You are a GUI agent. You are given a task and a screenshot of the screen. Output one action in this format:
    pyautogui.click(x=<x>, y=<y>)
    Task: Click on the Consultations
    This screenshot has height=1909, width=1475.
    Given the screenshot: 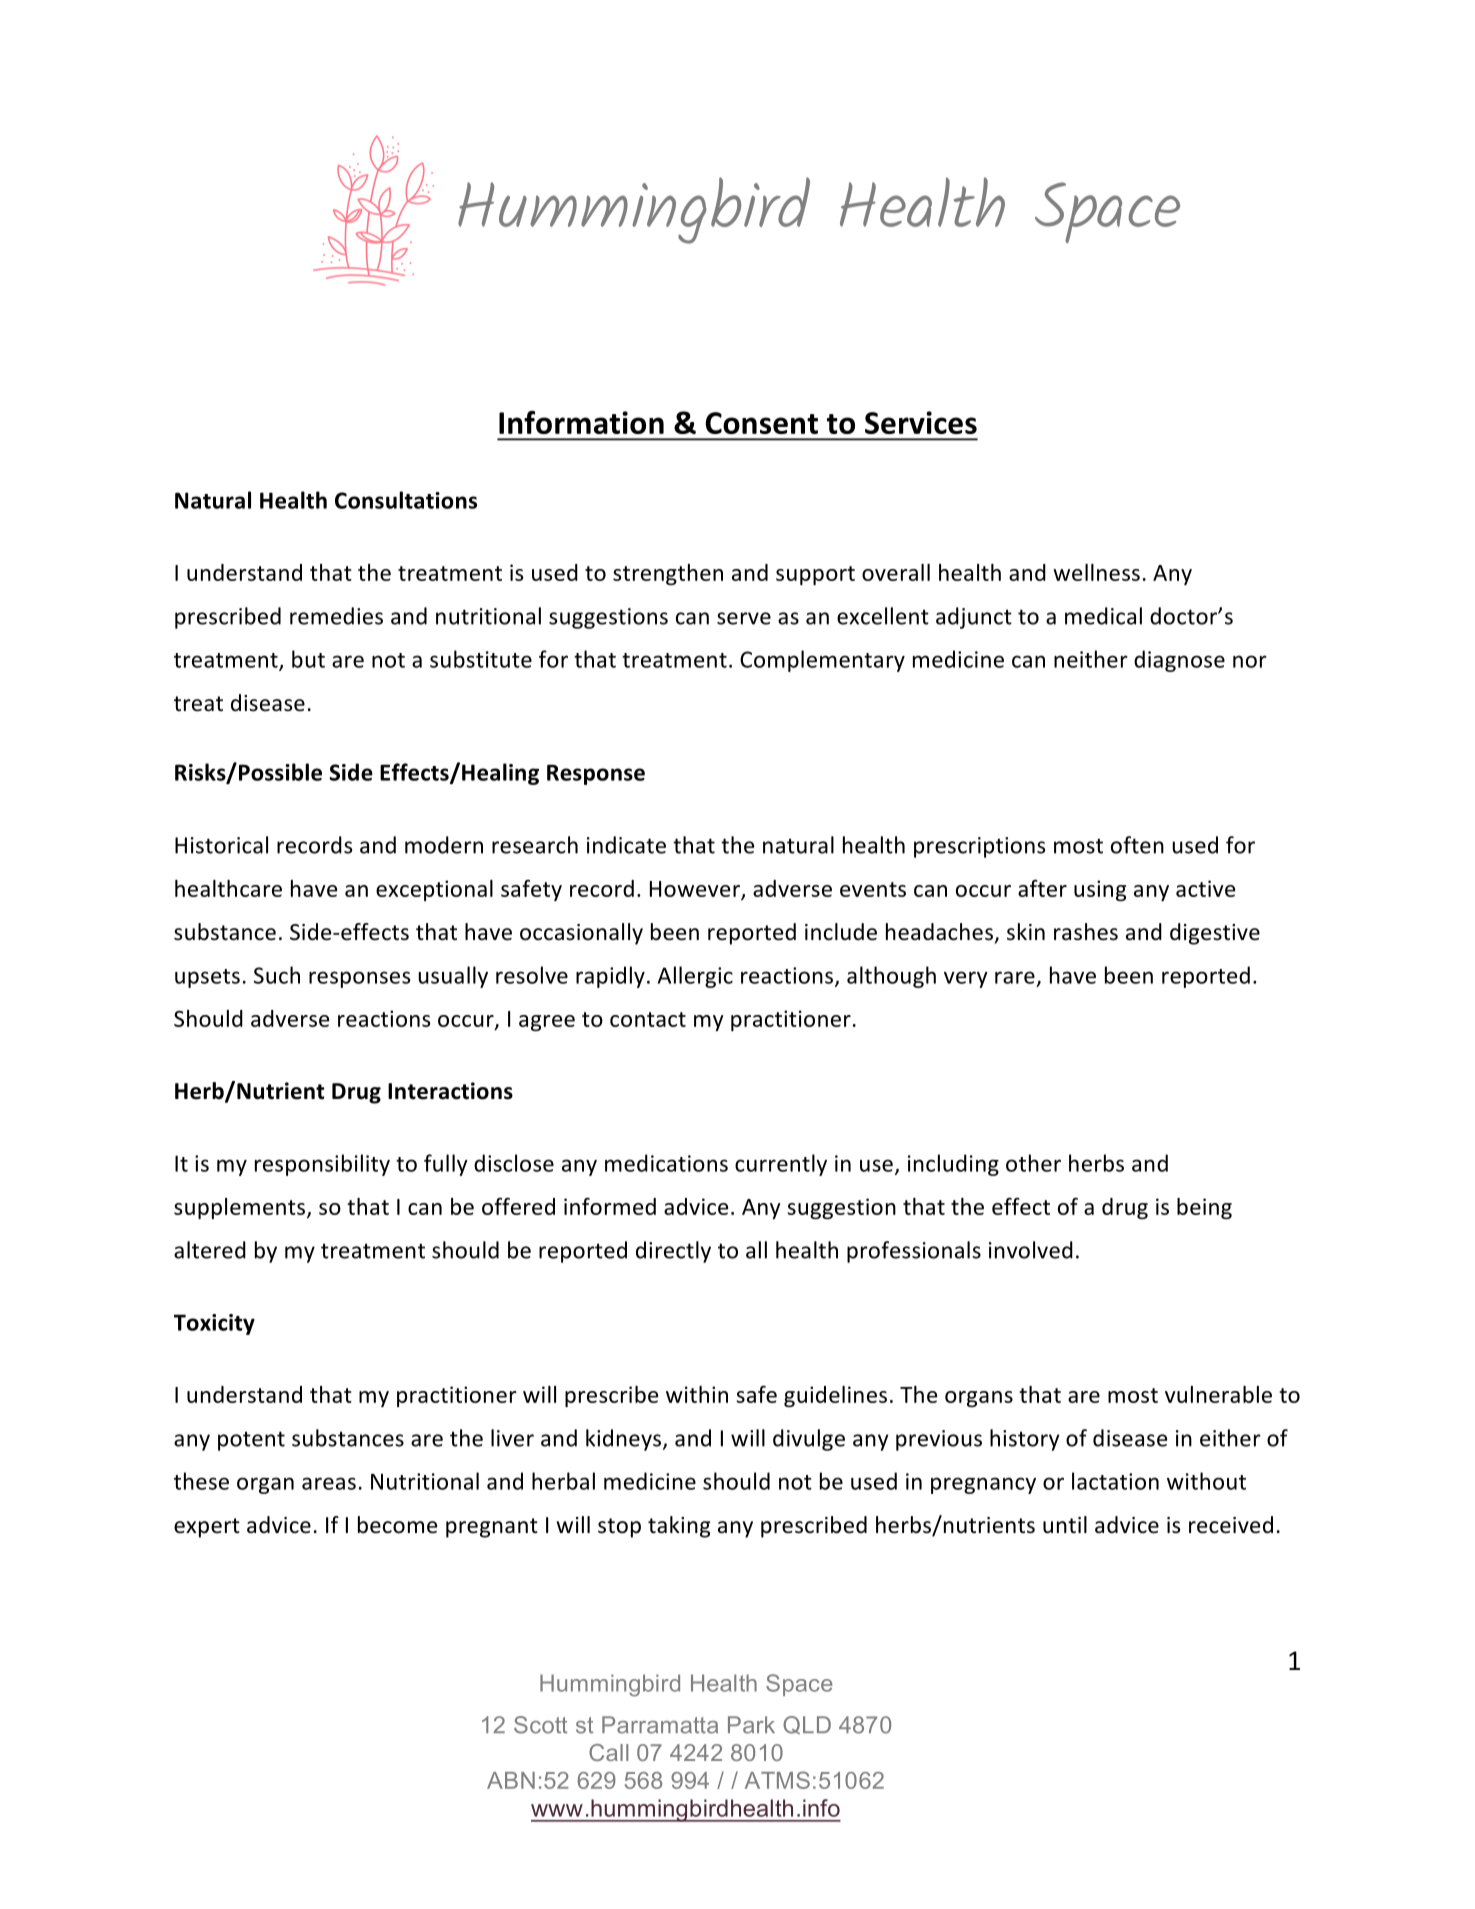 What is the action you would take?
    pyautogui.click(x=406, y=500)
